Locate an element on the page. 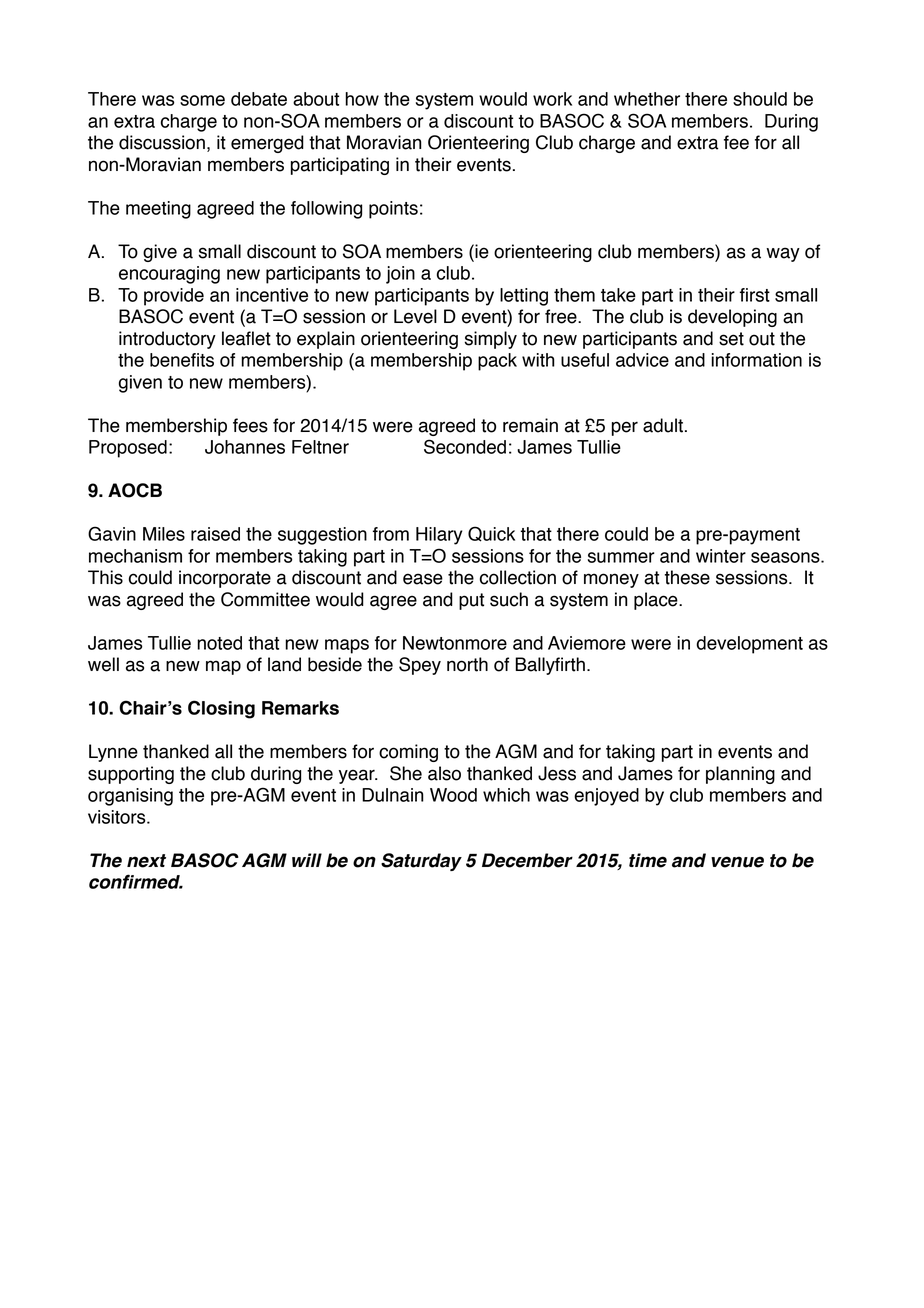 Image resolution: width=924 pixels, height=1308 pixels. how is located at coordinates (362, 99).
